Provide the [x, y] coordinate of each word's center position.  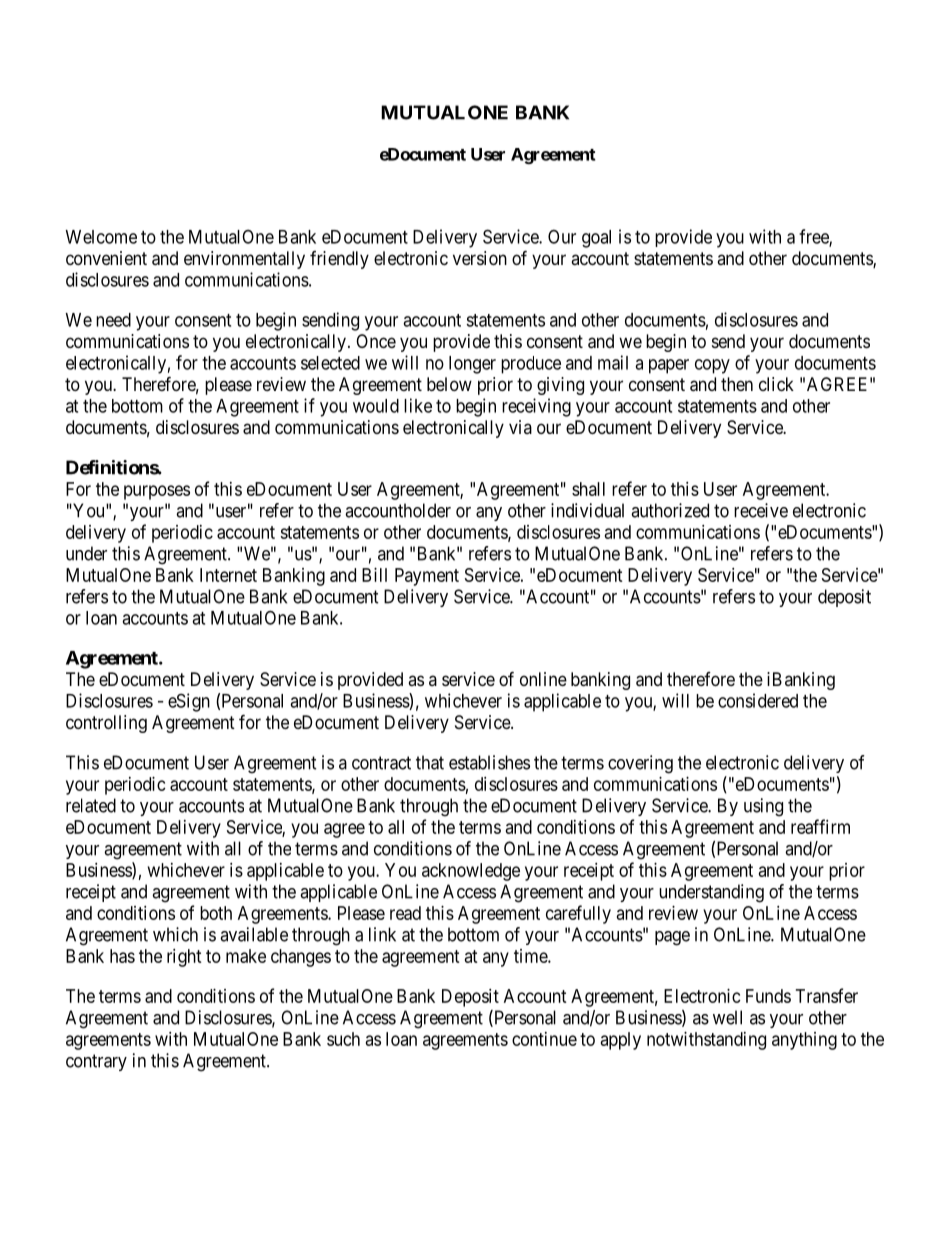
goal [596, 239]
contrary [96, 1062]
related [91, 805]
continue [544, 1039]
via [520, 427]
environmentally [244, 260]
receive [761, 510]
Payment [427, 577]
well [727, 1017]
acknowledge [471, 872]
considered [758, 700]
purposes [157, 492]
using [763, 807]
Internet [228, 575]
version [480, 258]
